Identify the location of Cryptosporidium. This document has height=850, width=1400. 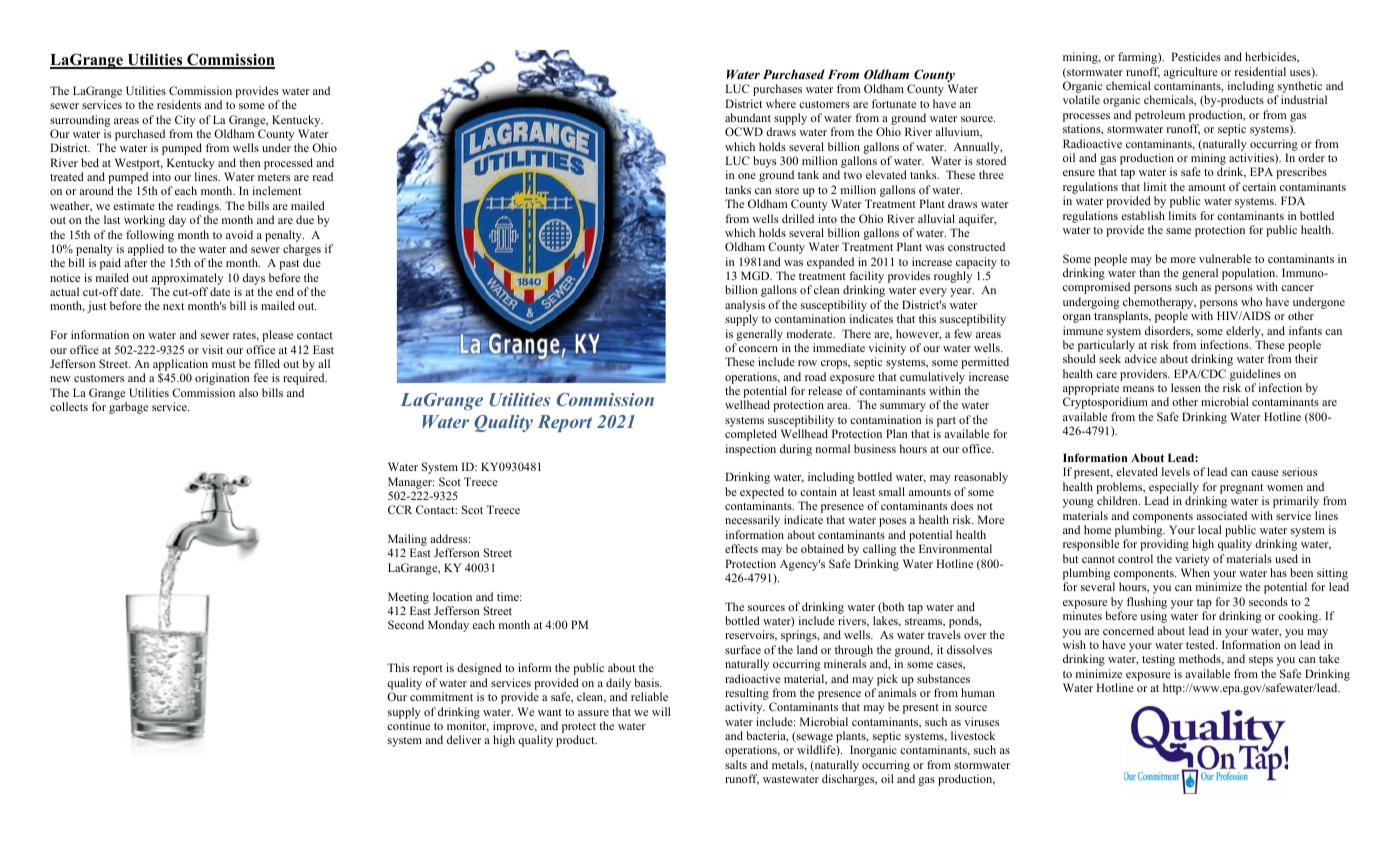
(1105, 403).
